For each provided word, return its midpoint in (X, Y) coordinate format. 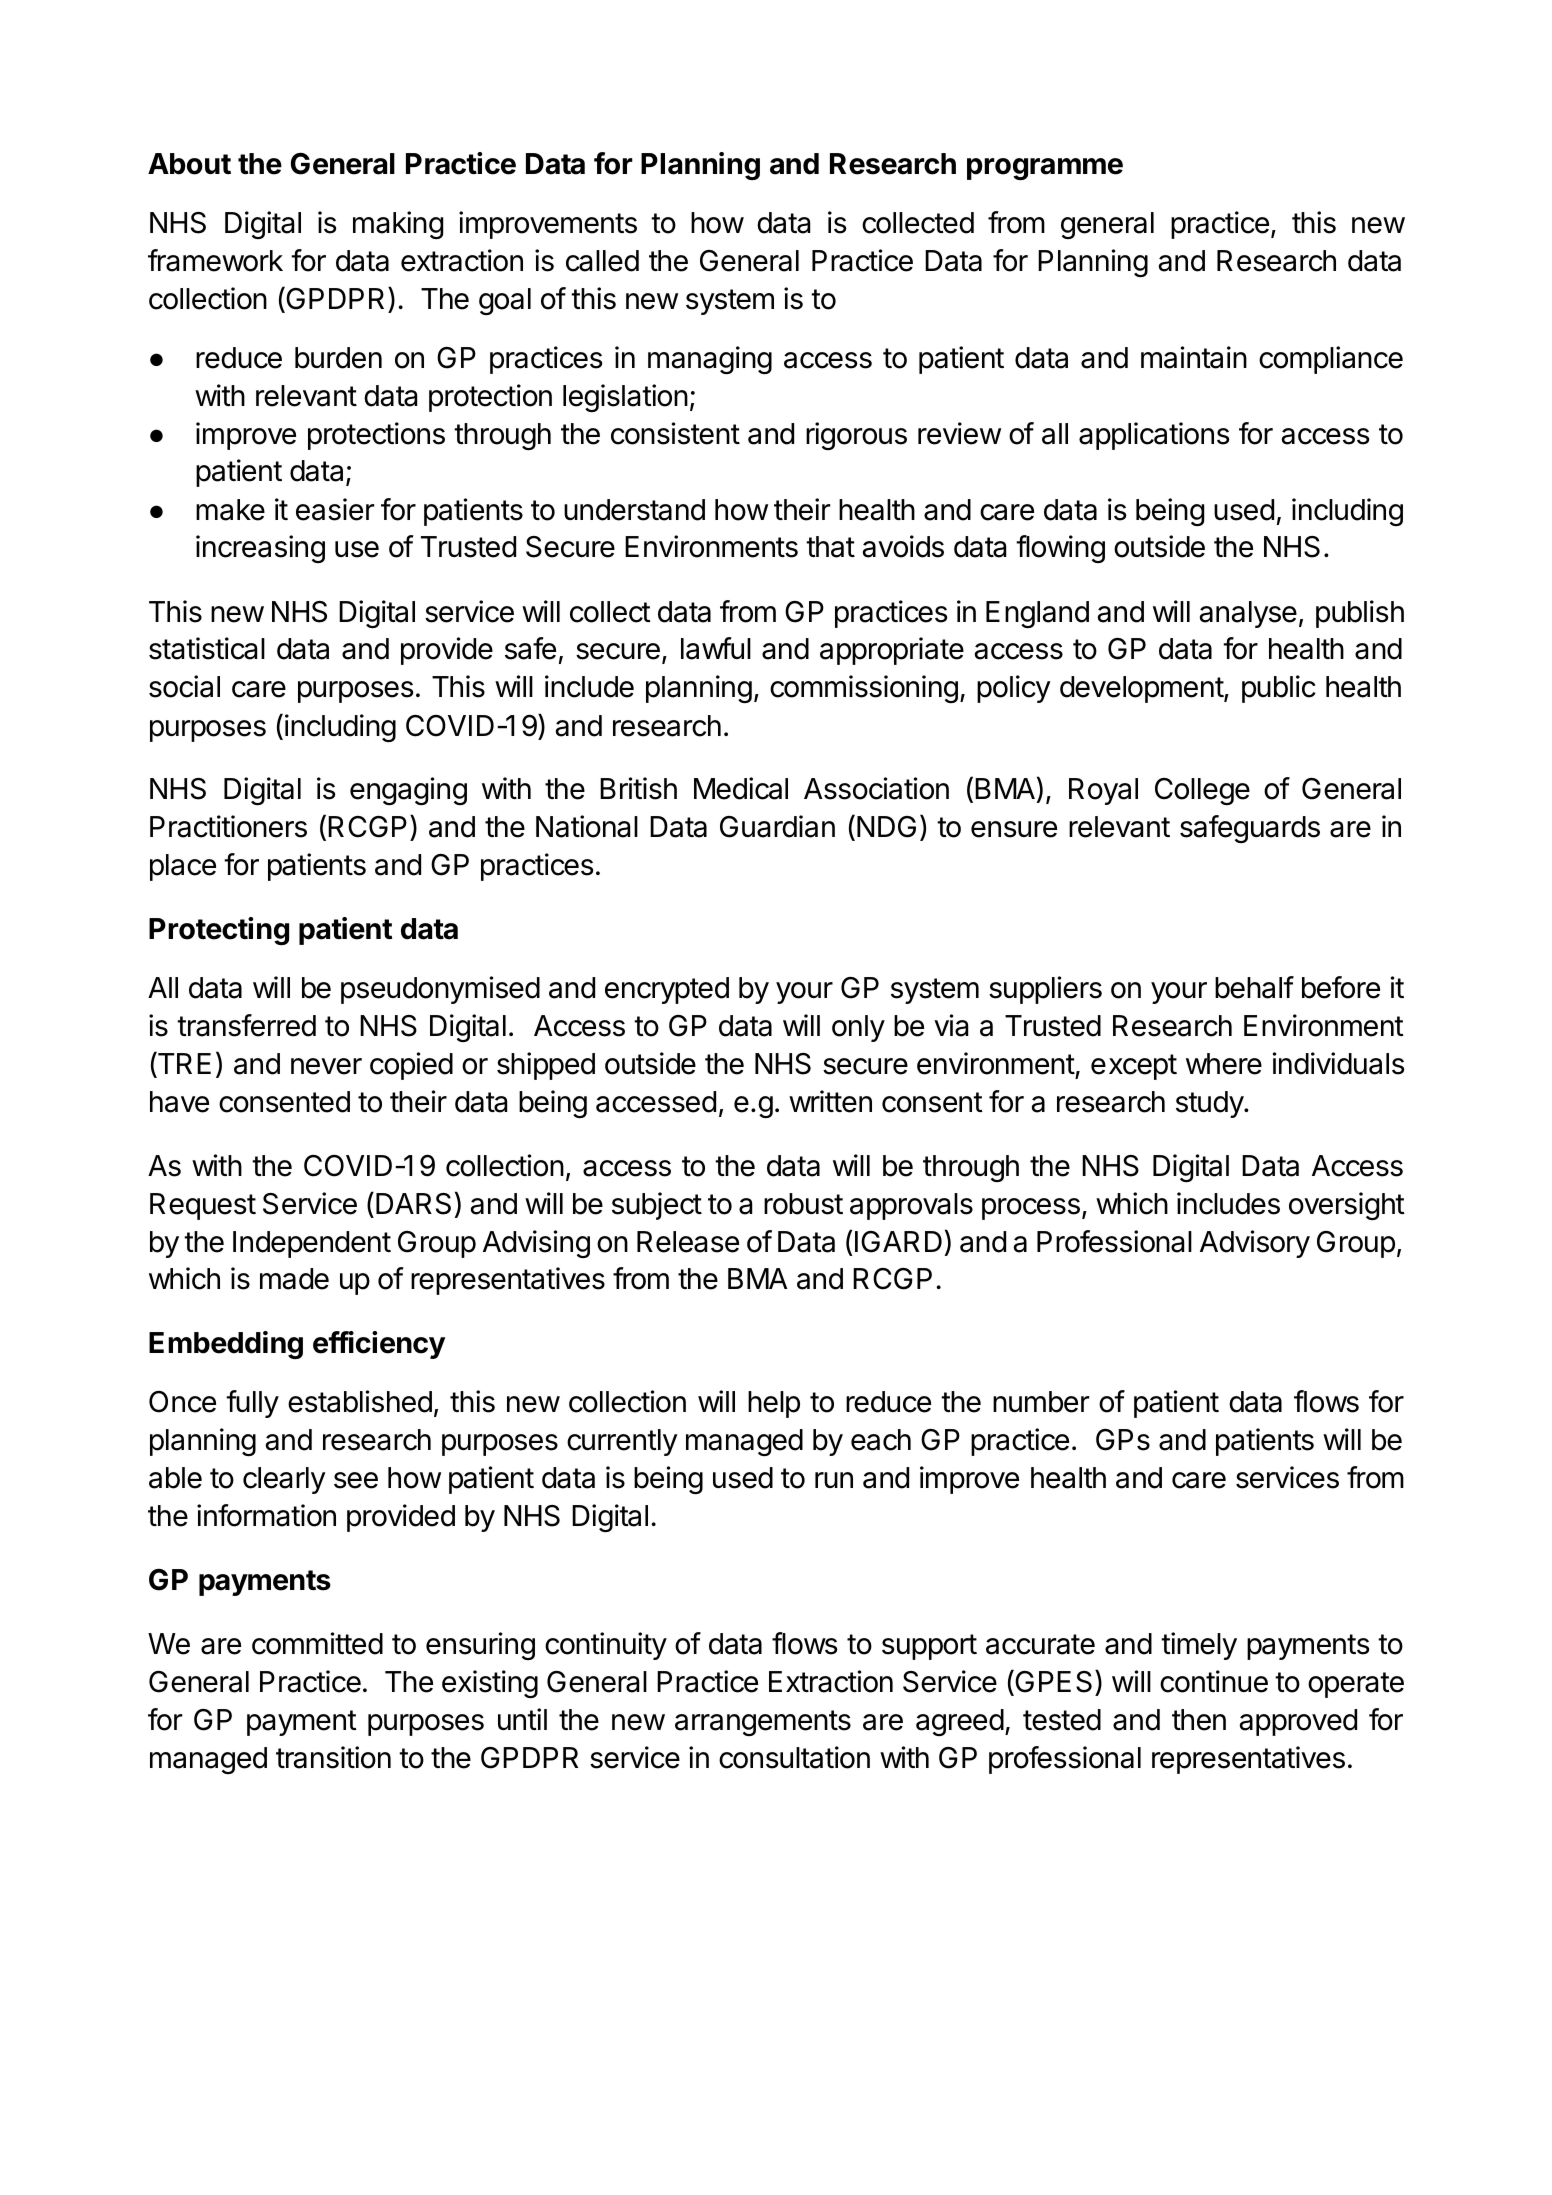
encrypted (667, 990)
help (774, 1404)
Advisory (1255, 1244)
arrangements (763, 1723)
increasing (260, 549)
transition (333, 1757)
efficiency (379, 1345)
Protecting (219, 931)
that (830, 547)
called (602, 261)
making (398, 225)
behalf (1254, 987)
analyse (1248, 614)
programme (1045, 169)
